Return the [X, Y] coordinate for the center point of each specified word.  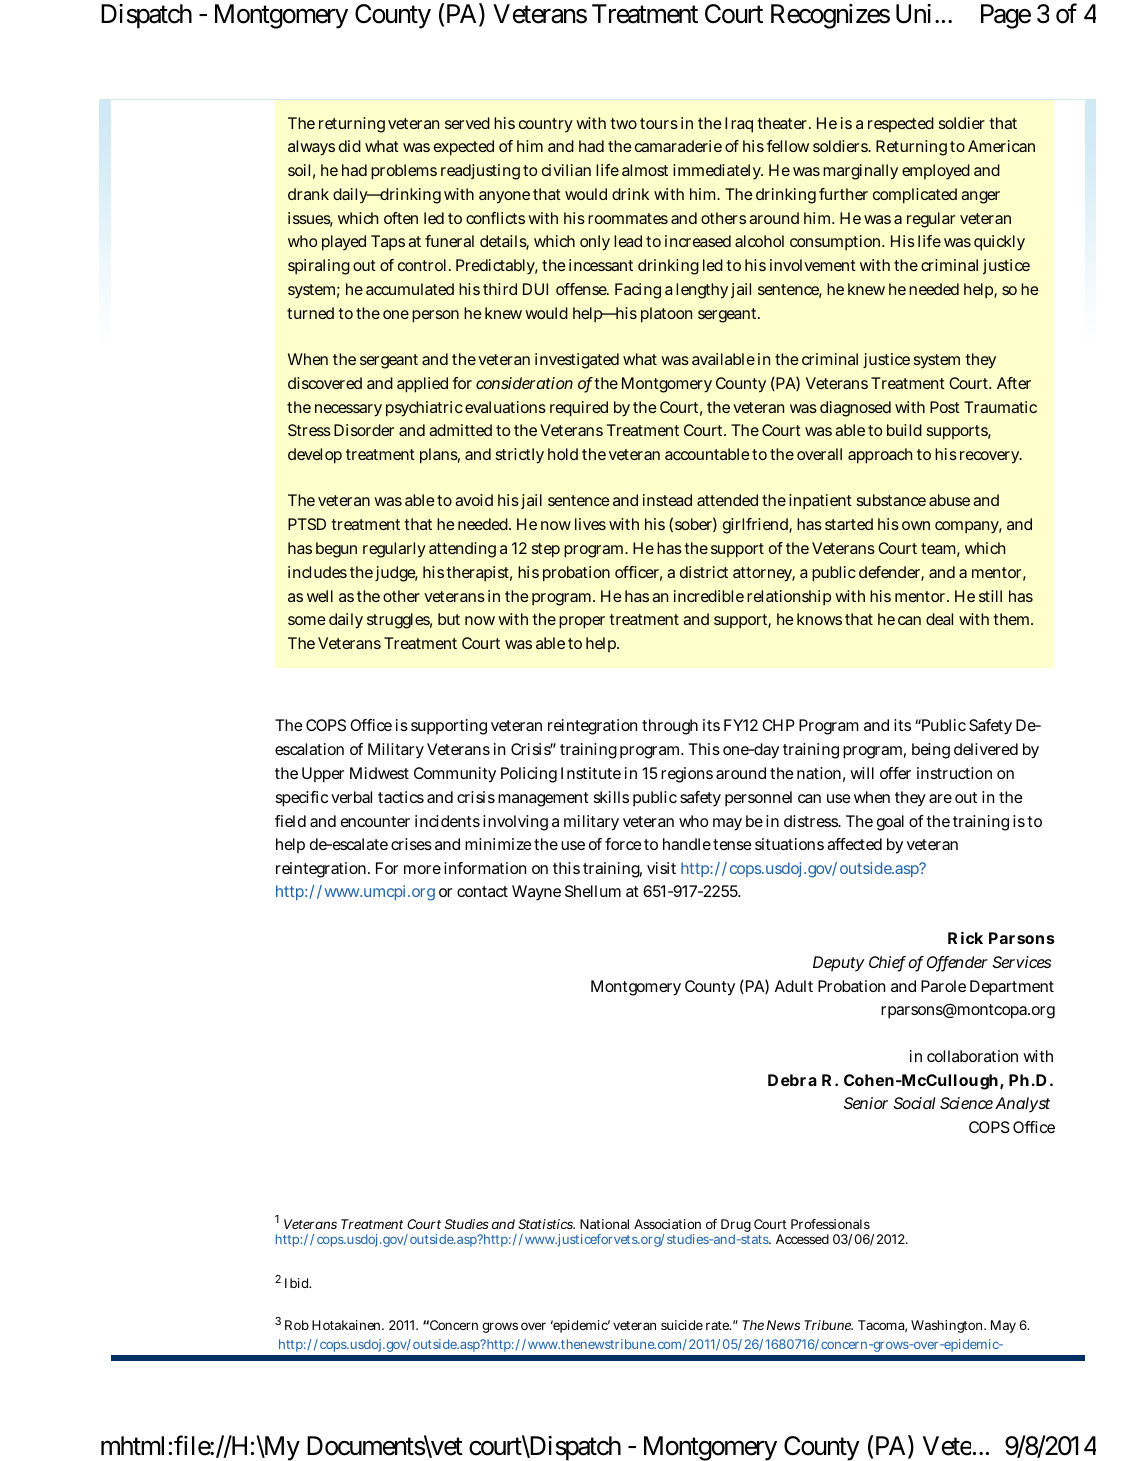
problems [404, 172]
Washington [948, 1326]
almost [645, 170]
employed [936, 172]
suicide [682, 1325]
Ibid [297, 1283]
